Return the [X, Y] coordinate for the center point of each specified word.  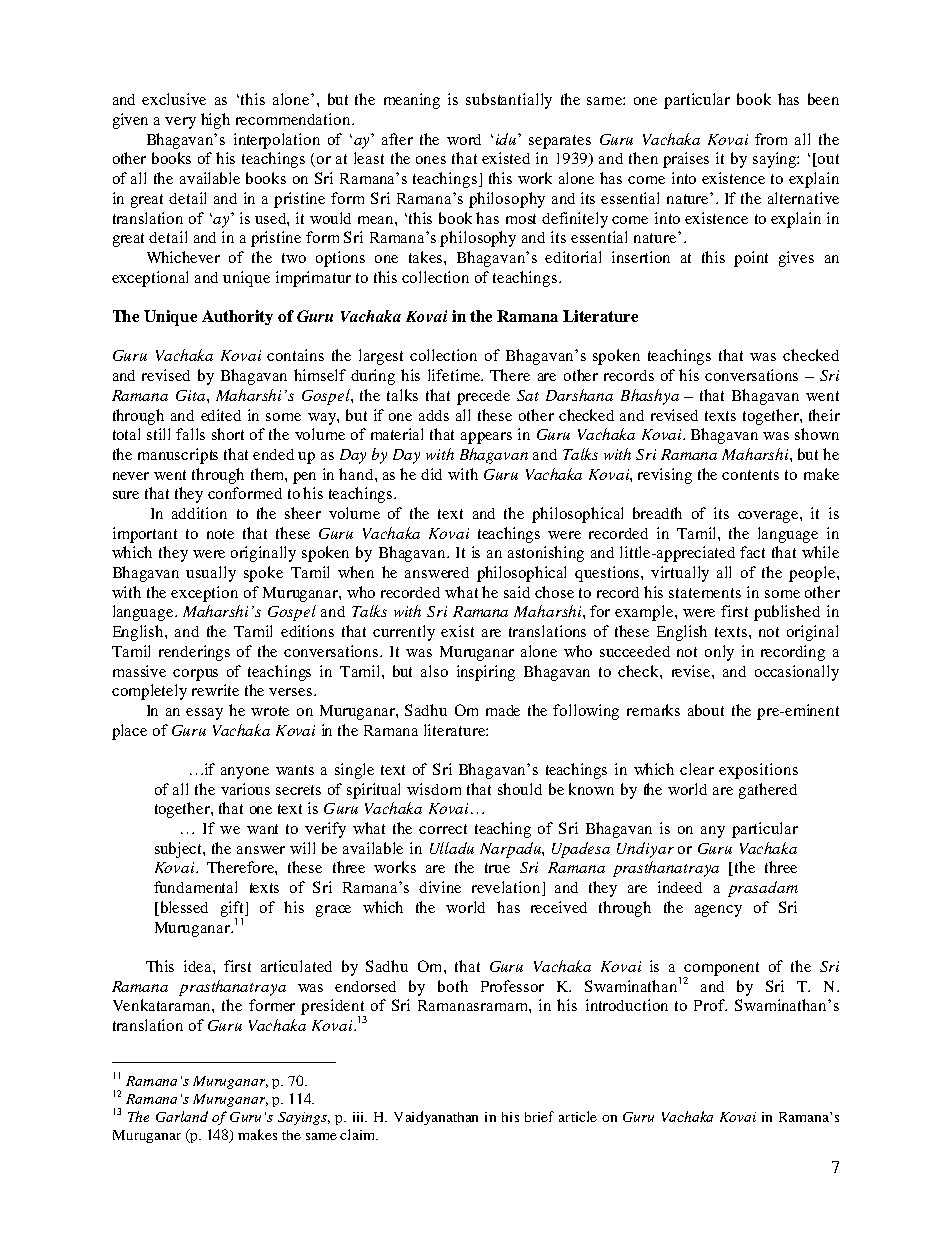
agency [718, 911]
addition [199, 513]
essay [204, 714]
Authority [237, 317]
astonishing [546, 554]
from [771, 139]
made [503, 710]
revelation [507, 888]
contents [750, 475]
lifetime [455, 375]
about [706, 710]
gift [234, 910]
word [464, 139]
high [215, 121]
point [751, 259]
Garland [182, 1116]
